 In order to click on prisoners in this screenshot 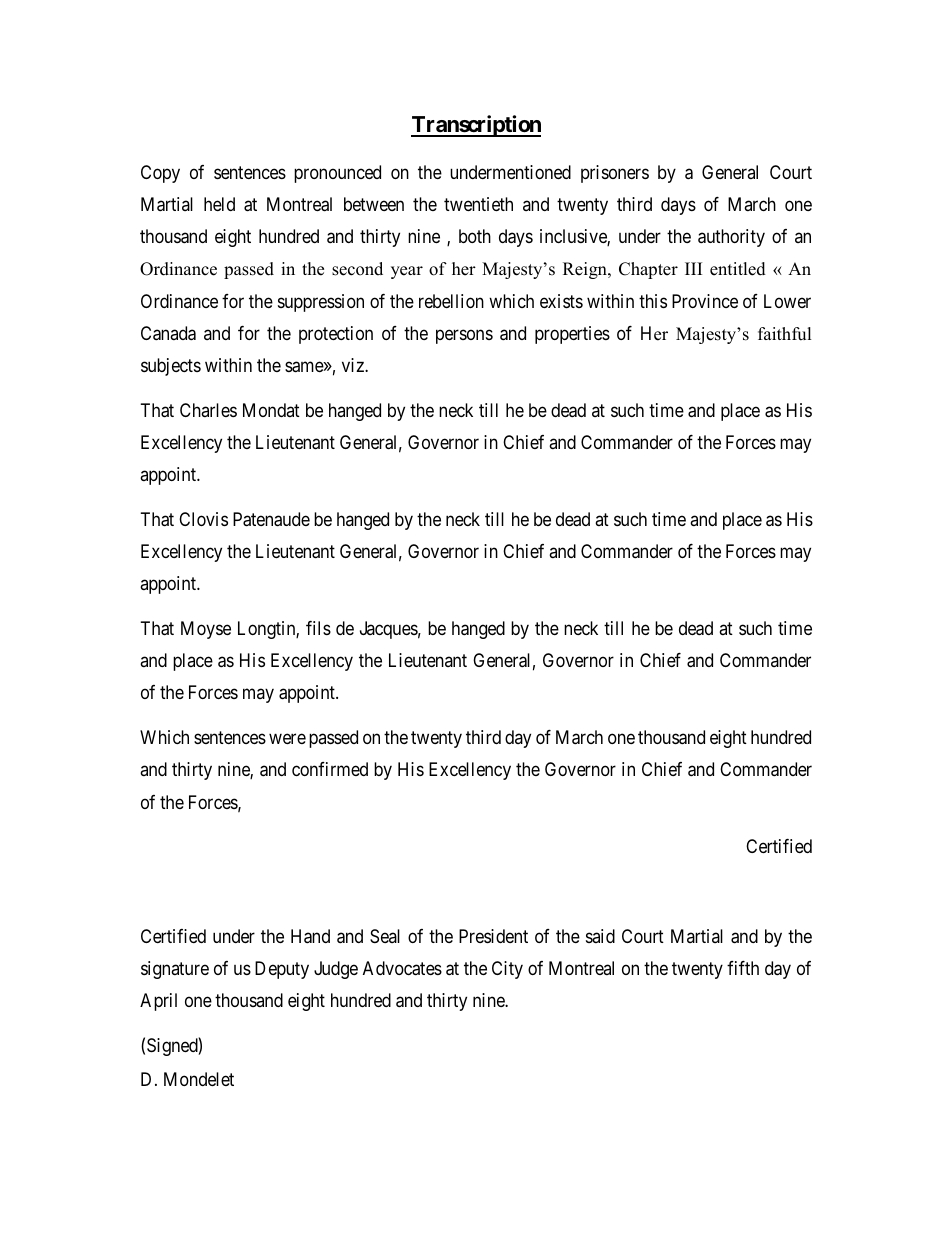, I will do `click(615, 174)`.
